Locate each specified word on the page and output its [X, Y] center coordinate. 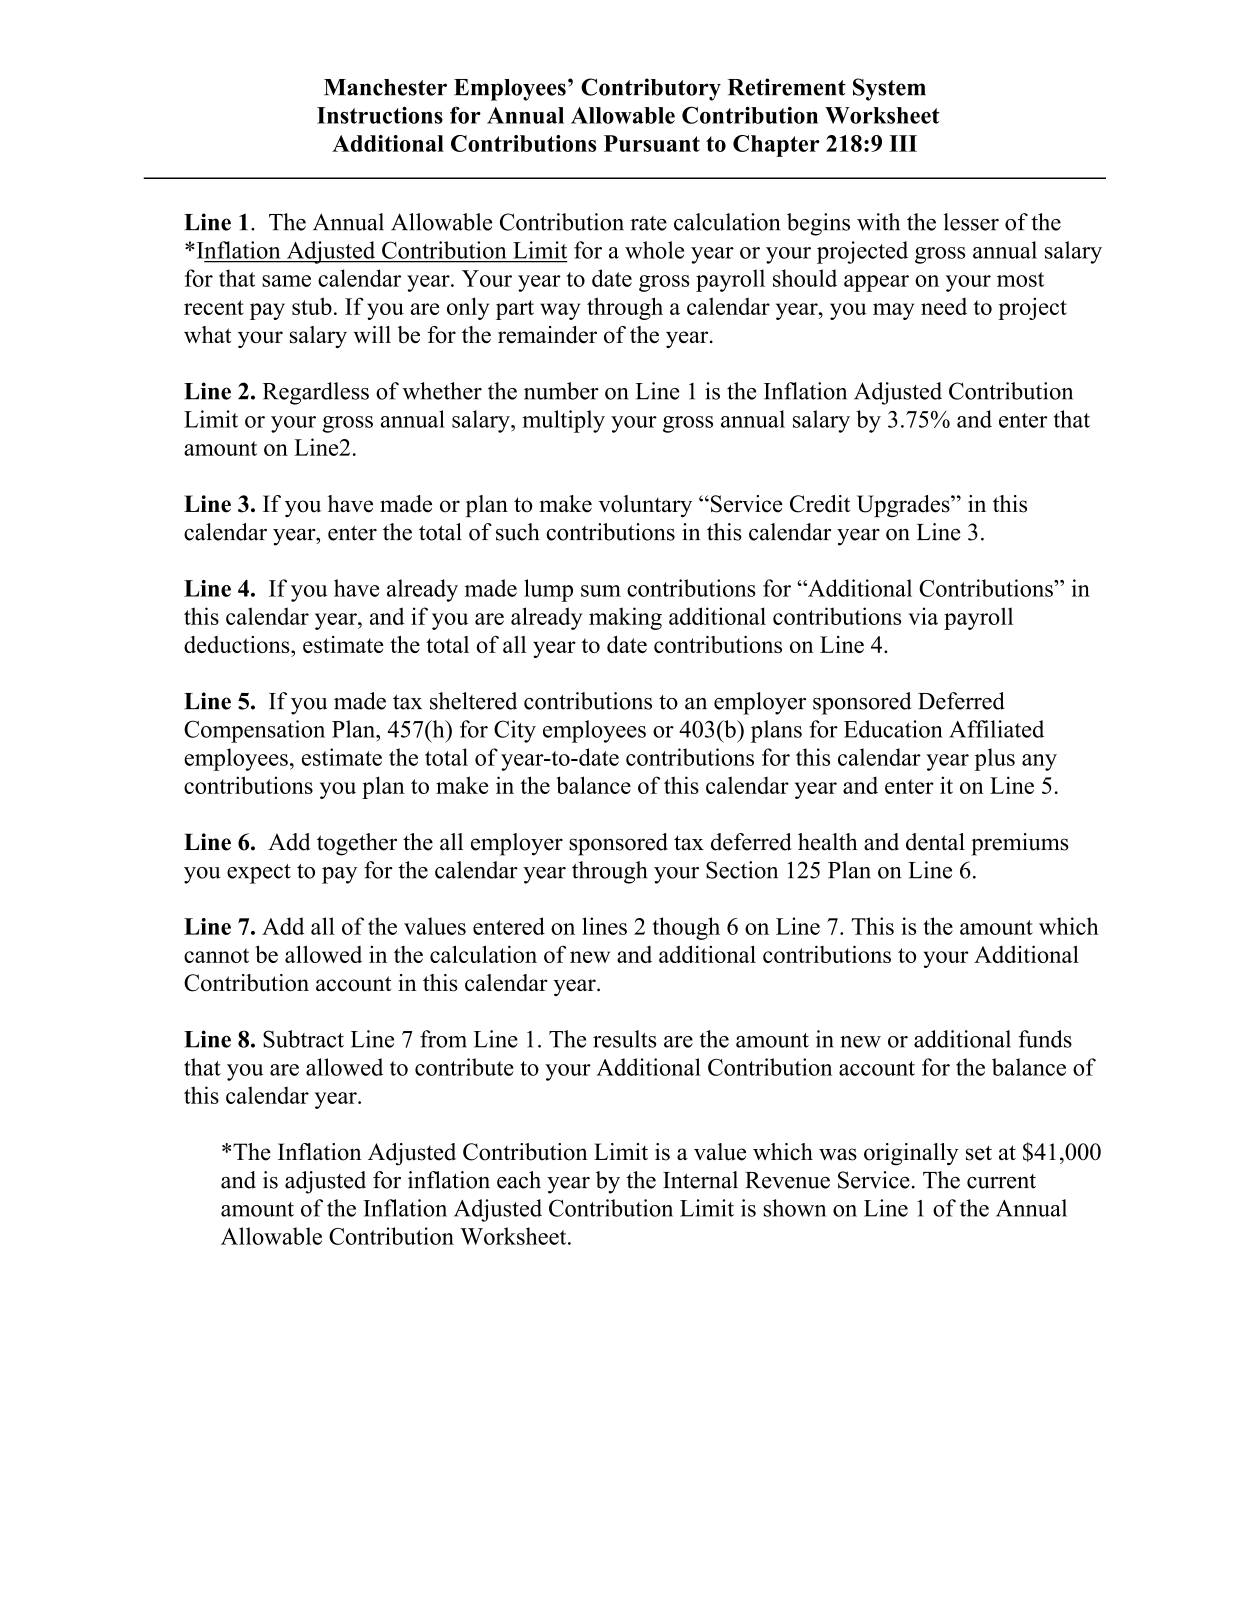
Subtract [303, 1039]
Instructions [380, 115]
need [944, 306]
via [923, 616]
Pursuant [652, 143]
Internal [700, 1180]
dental [935, 842]
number [561, 391]
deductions [238, 644]
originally [911, 1154]
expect [259, 874]
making [625, 618]
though [686, 928]
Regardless [315, 393]
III [903, 143]
